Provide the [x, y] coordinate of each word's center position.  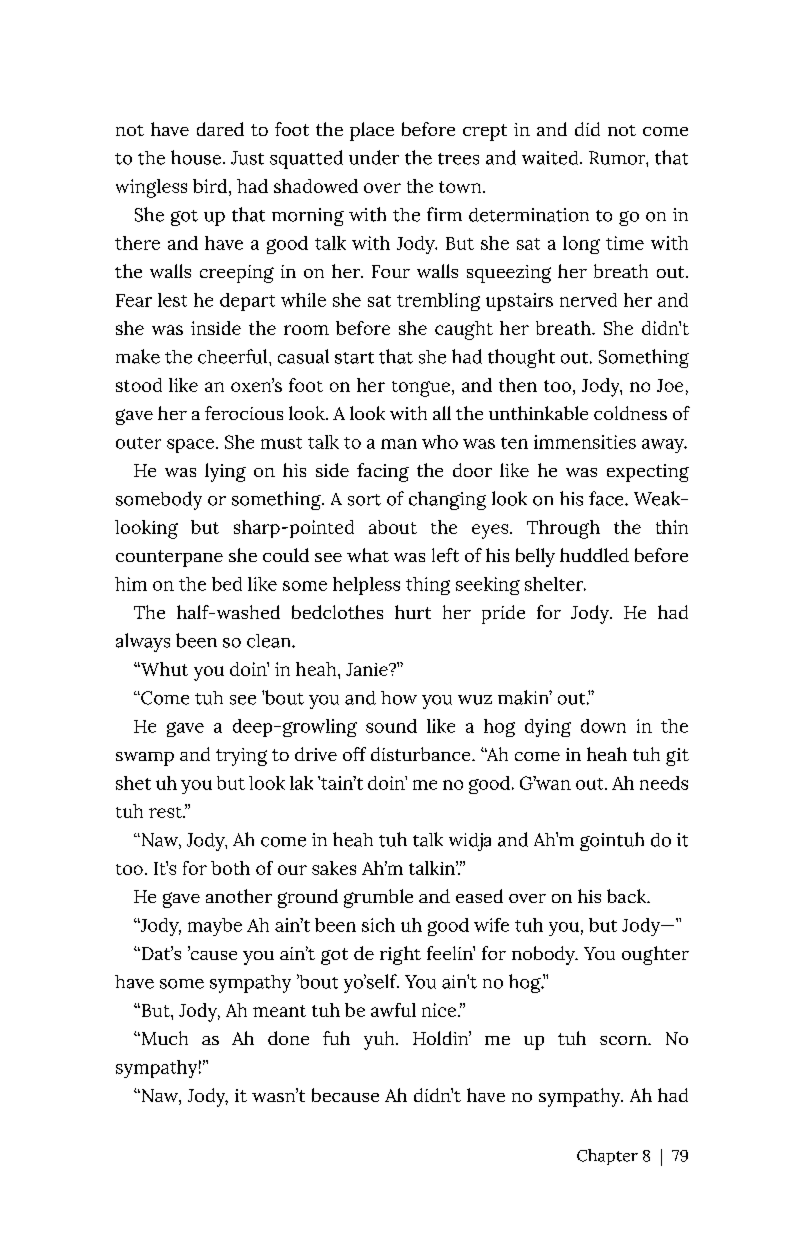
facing [383, 472]
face [607, 498]
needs [664, 783]
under [374, 157]
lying [225, 472]
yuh [380, 1040]
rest [166, 812]
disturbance [422, 754]
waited [551, 158]
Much [163, 1038]
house [196, 157]
